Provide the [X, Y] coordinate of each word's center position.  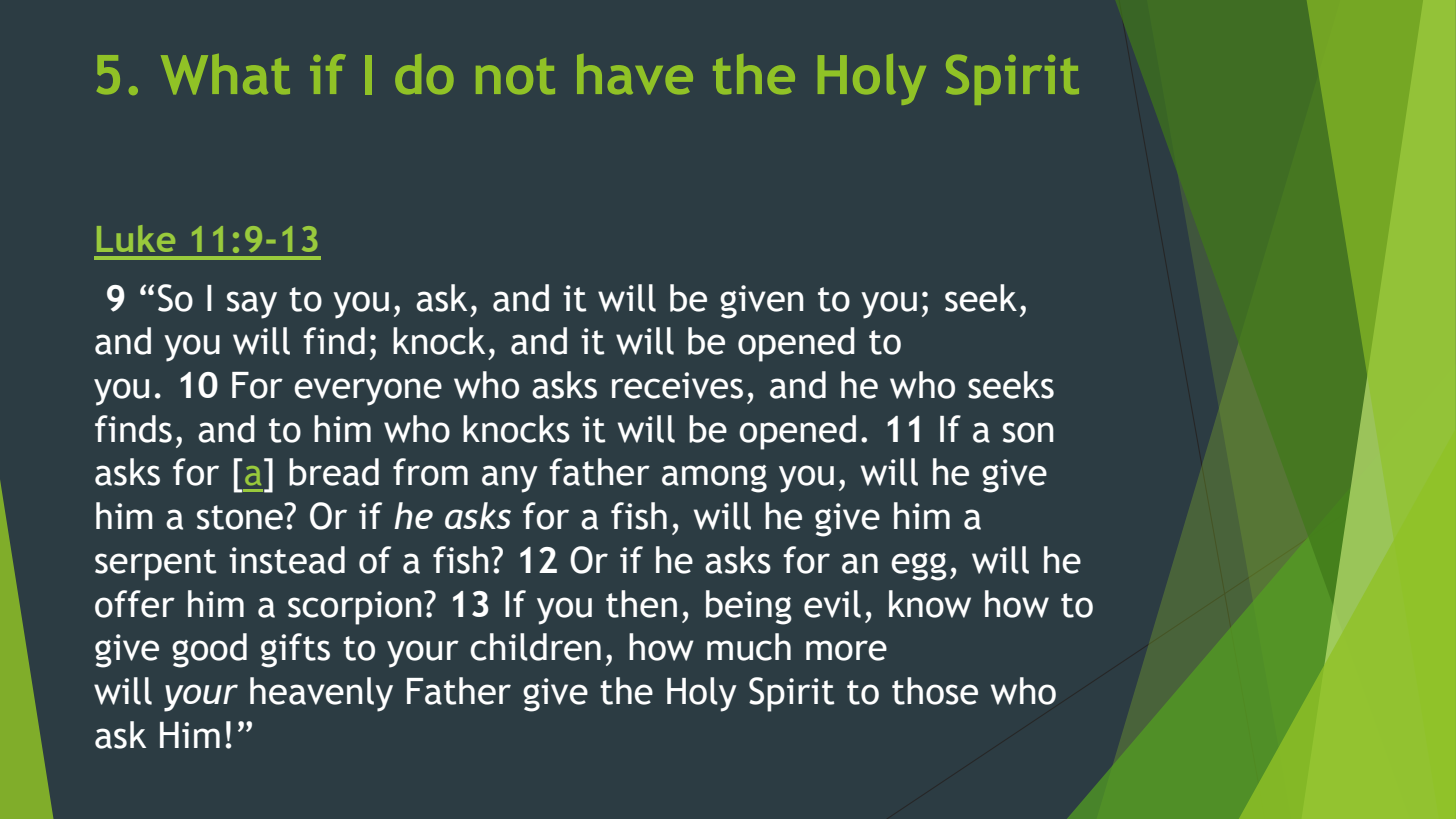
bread [334, 472]
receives [677, 385]
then [641, 604]
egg [919, 567]
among [714, 479]
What [225, 74]
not [515, 76]
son [1028, 432]
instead [287, 560]
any [510, 479]
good [209, 650]
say [252, 305]
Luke [136, 238]
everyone [368, 392]
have [635, 74]
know [930, 604]
